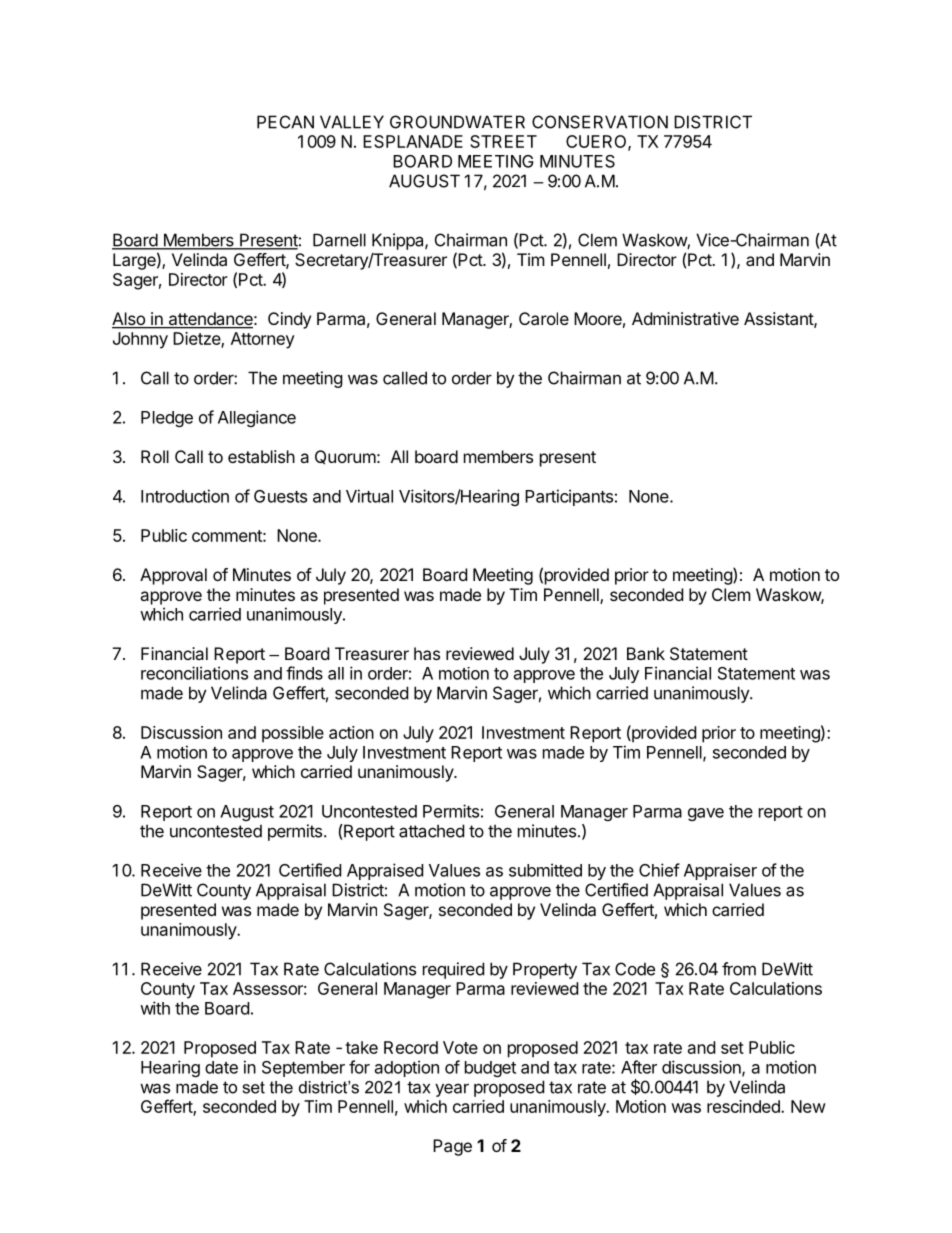  What do you see at coordinates (452, 1090) in the image?
I see `year` at bounding box center [452, 1090].
